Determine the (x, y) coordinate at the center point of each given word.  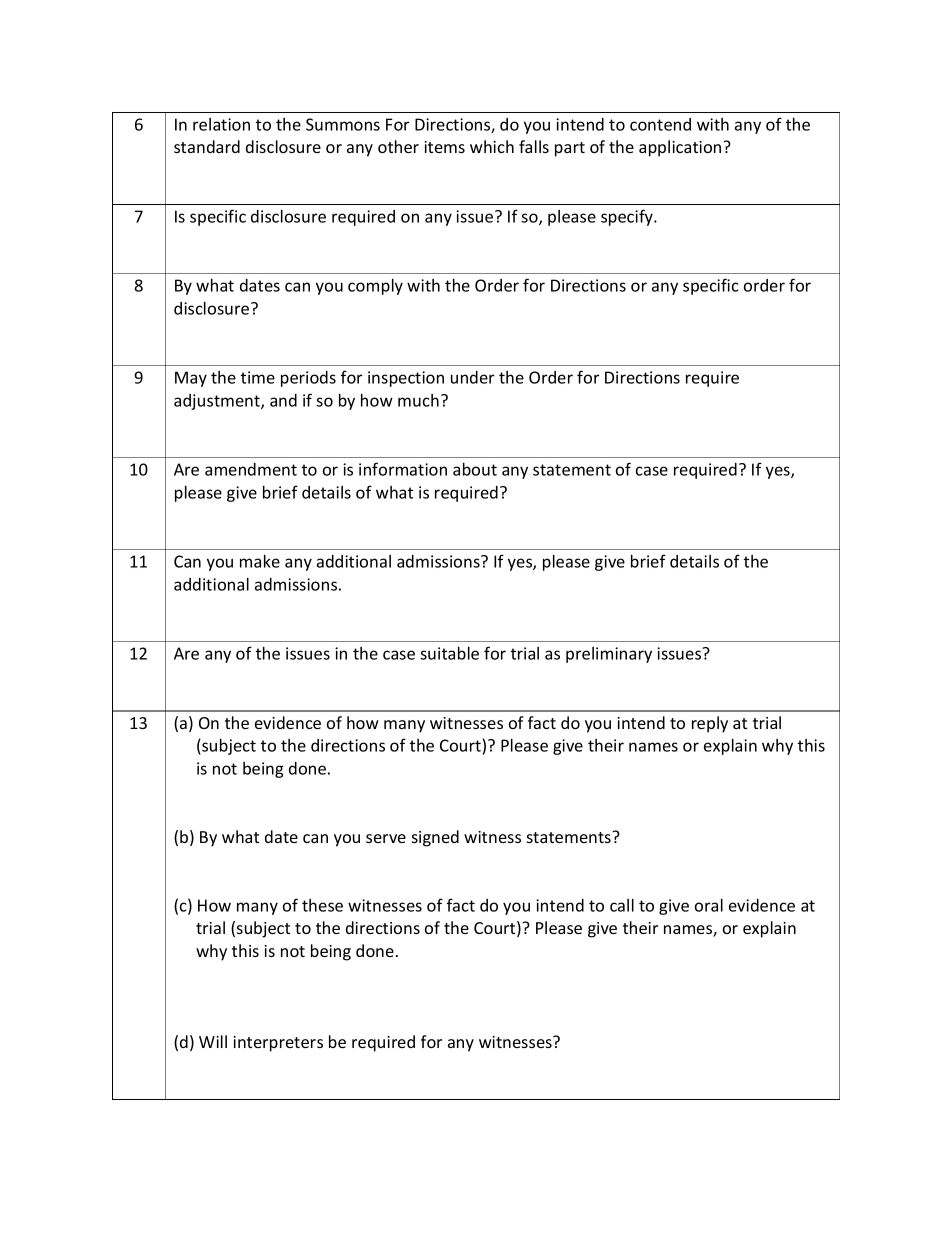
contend (660, 124)
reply (710, 724)
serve (386, 838)
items (444, 147)
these (322, 905)
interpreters (278, 1044)
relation (221, 124)
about (475, 469)
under (472, 377)
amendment (251, 469)
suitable (449, 653)
